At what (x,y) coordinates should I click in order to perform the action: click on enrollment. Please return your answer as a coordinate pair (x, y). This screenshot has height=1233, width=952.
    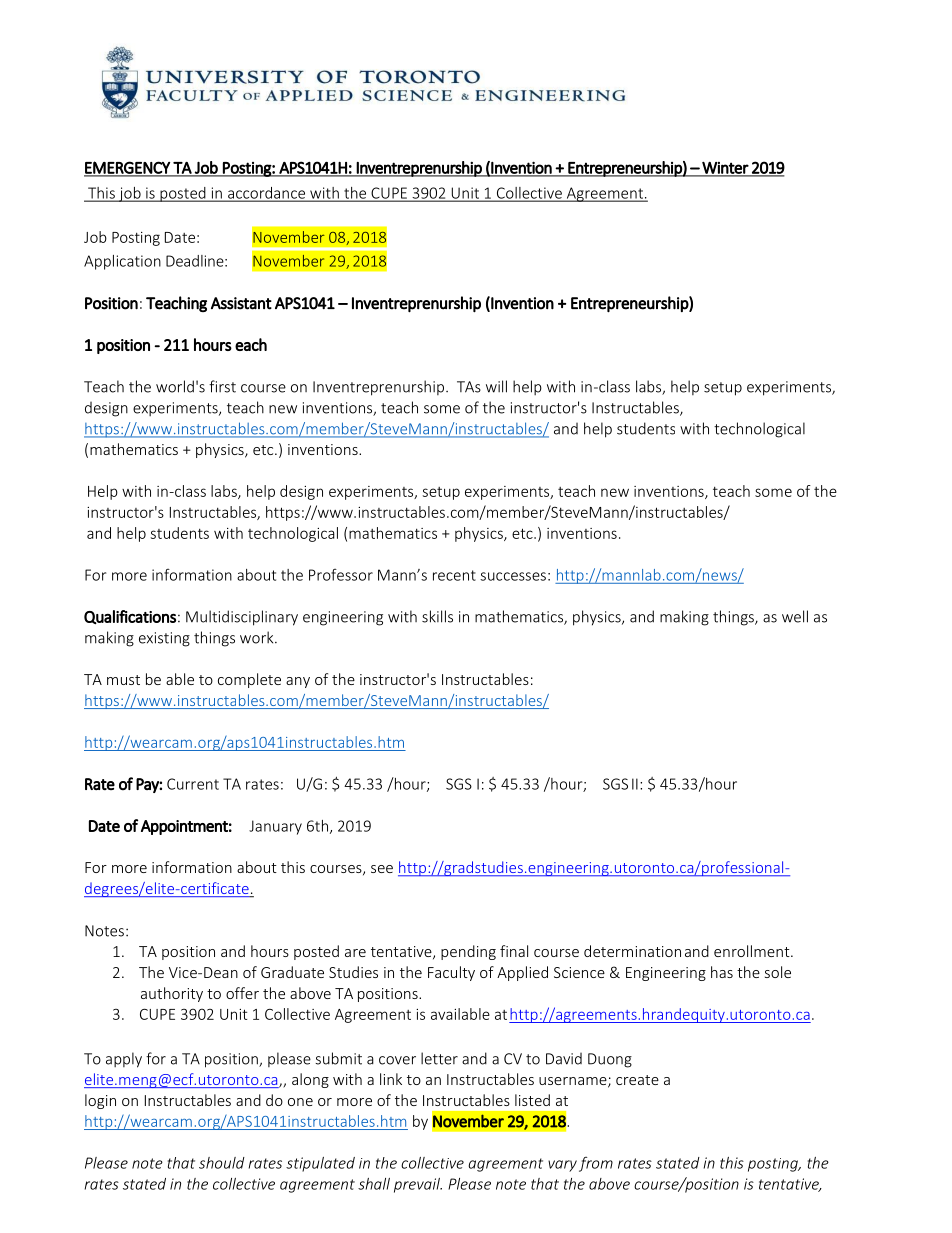
    Looking at the image, I should click on (753, 951).
